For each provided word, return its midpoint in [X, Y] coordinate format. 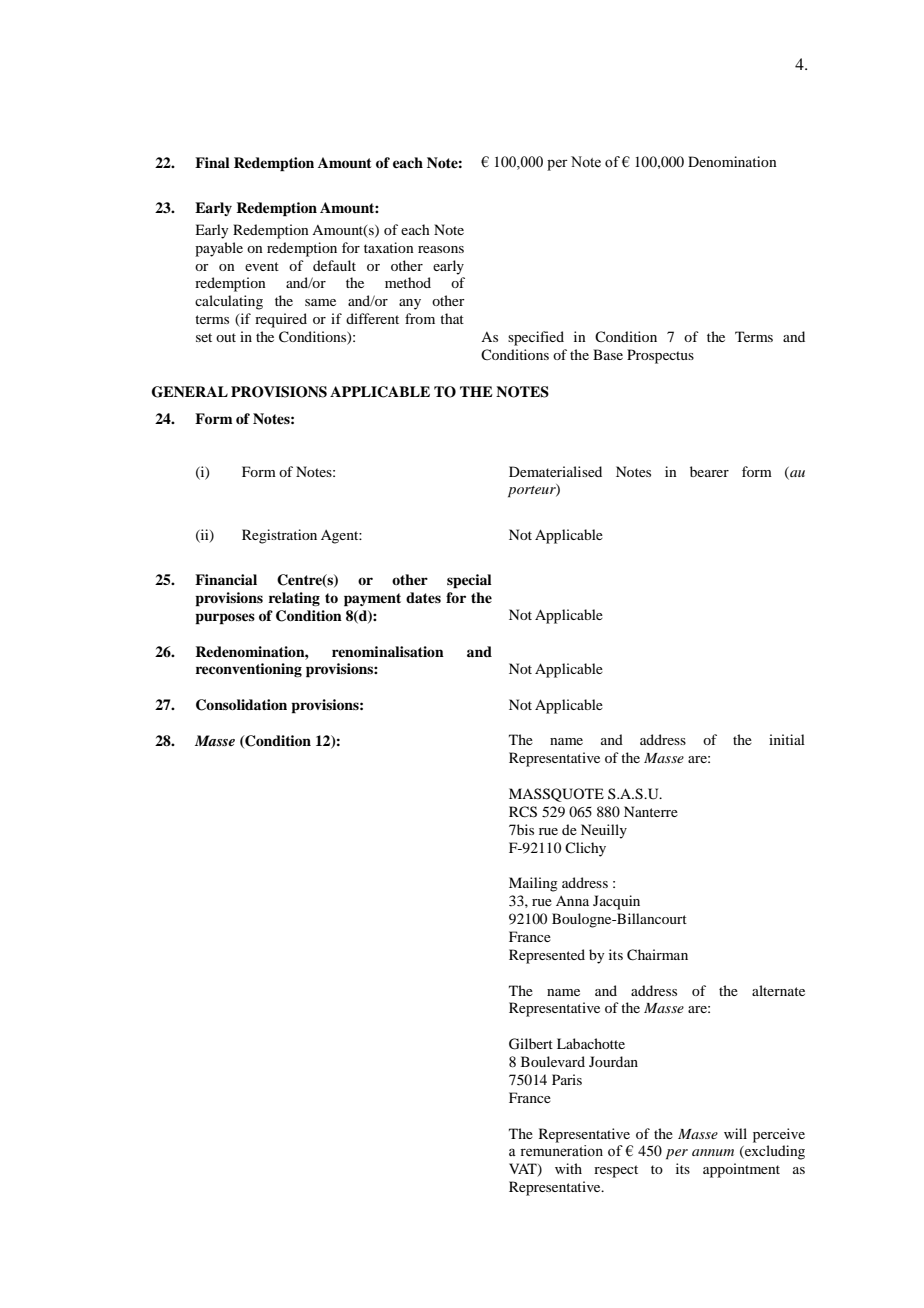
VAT [524, 1170]
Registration [279, 536]
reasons [441, 249]
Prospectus [660, 356]
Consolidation [241, 705]
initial [787, 739]
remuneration [561, 1151]
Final [212, 162]
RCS [523, 812]
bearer [709, 471]
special [469, 581]
